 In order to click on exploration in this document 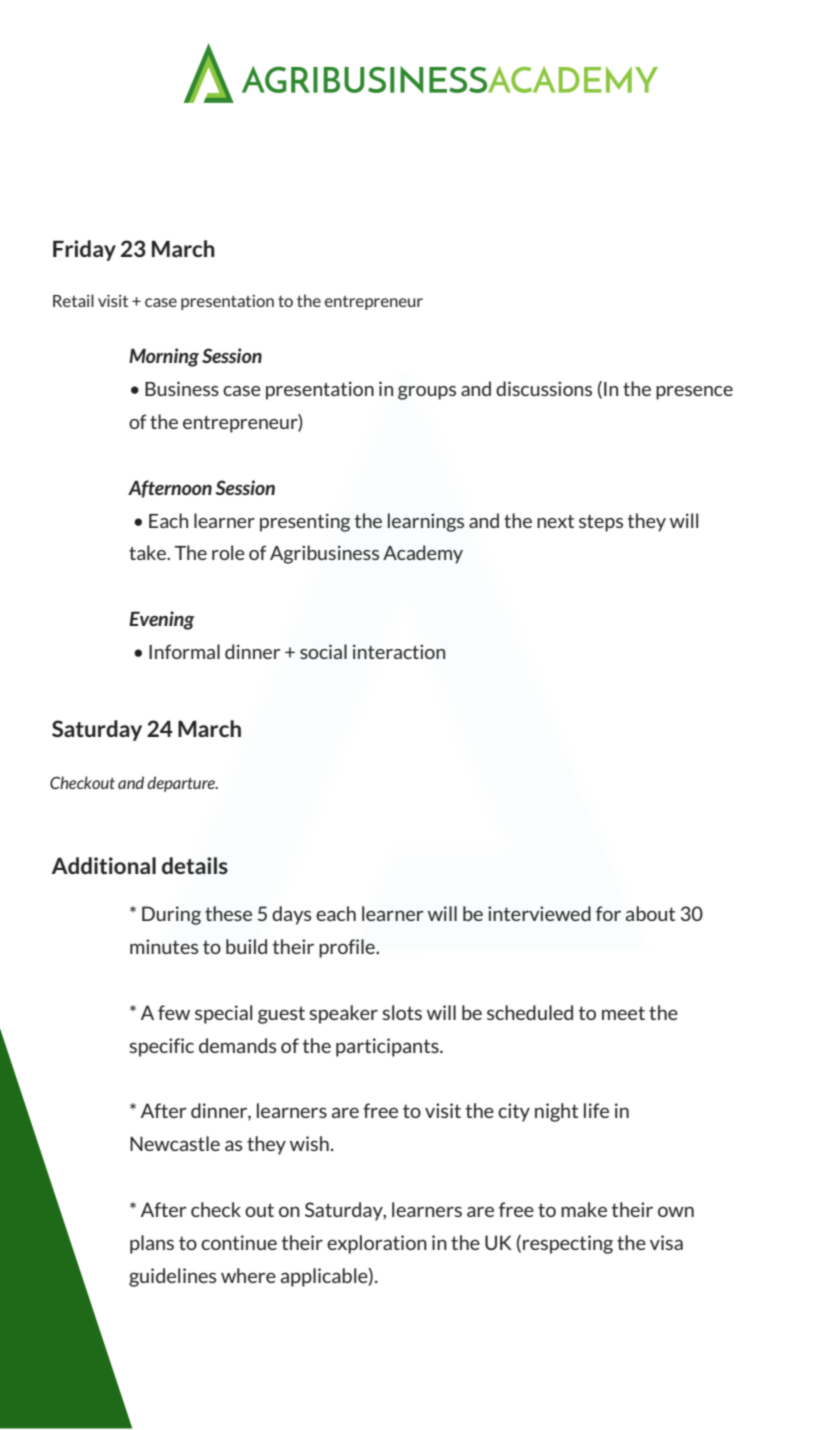, I will do `click(377, 1244)`.
